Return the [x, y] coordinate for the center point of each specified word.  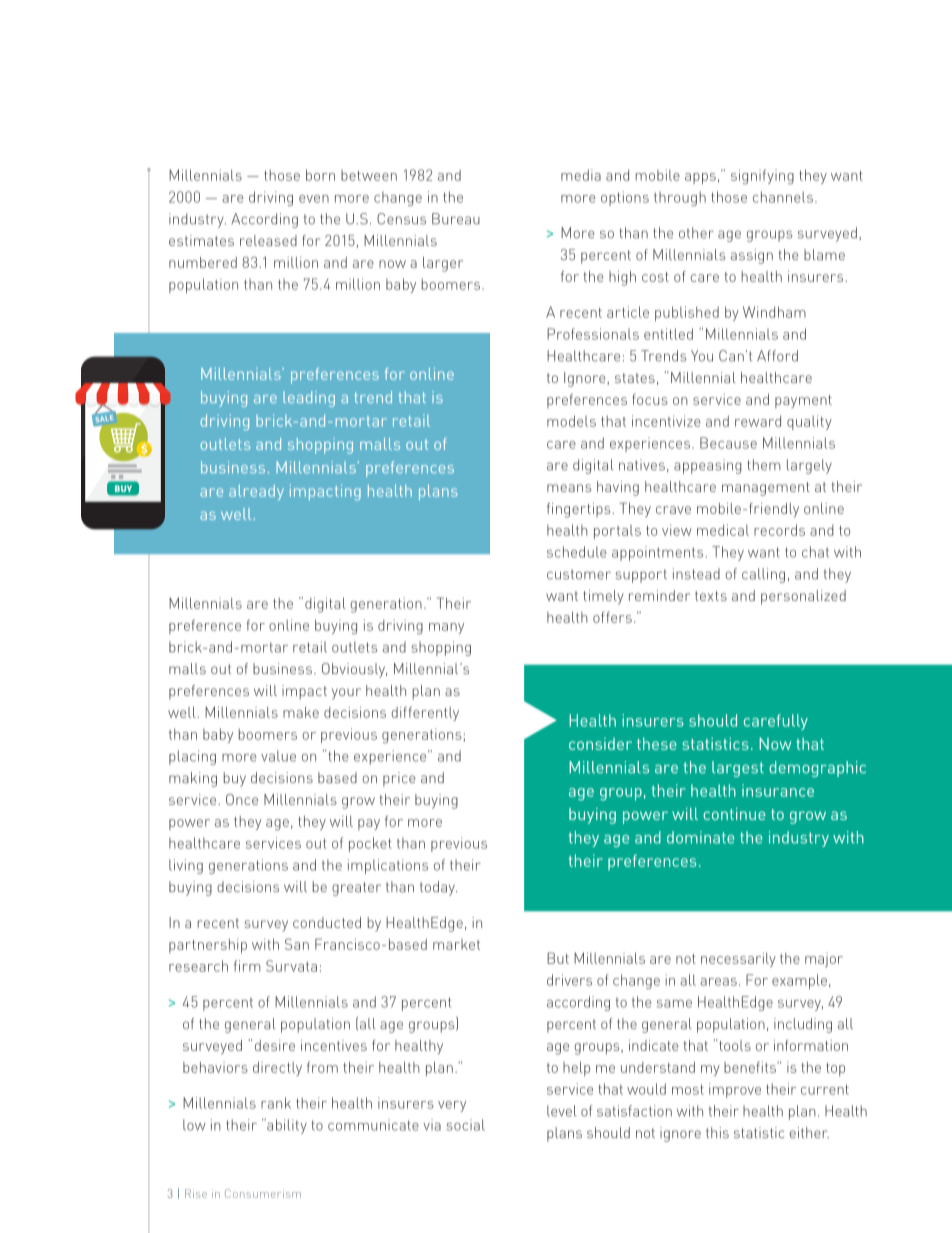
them [763, 465]
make [301, 712]
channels [783, 197]
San [297, 944]
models [571, 421]
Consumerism [263, 1193]
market [456, 944]
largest [738, 769]
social [465, 1125]
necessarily [738, 959]
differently [425, 713]
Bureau [456, 219]
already [256, 492]
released [268, 240]
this [717, 1132]
